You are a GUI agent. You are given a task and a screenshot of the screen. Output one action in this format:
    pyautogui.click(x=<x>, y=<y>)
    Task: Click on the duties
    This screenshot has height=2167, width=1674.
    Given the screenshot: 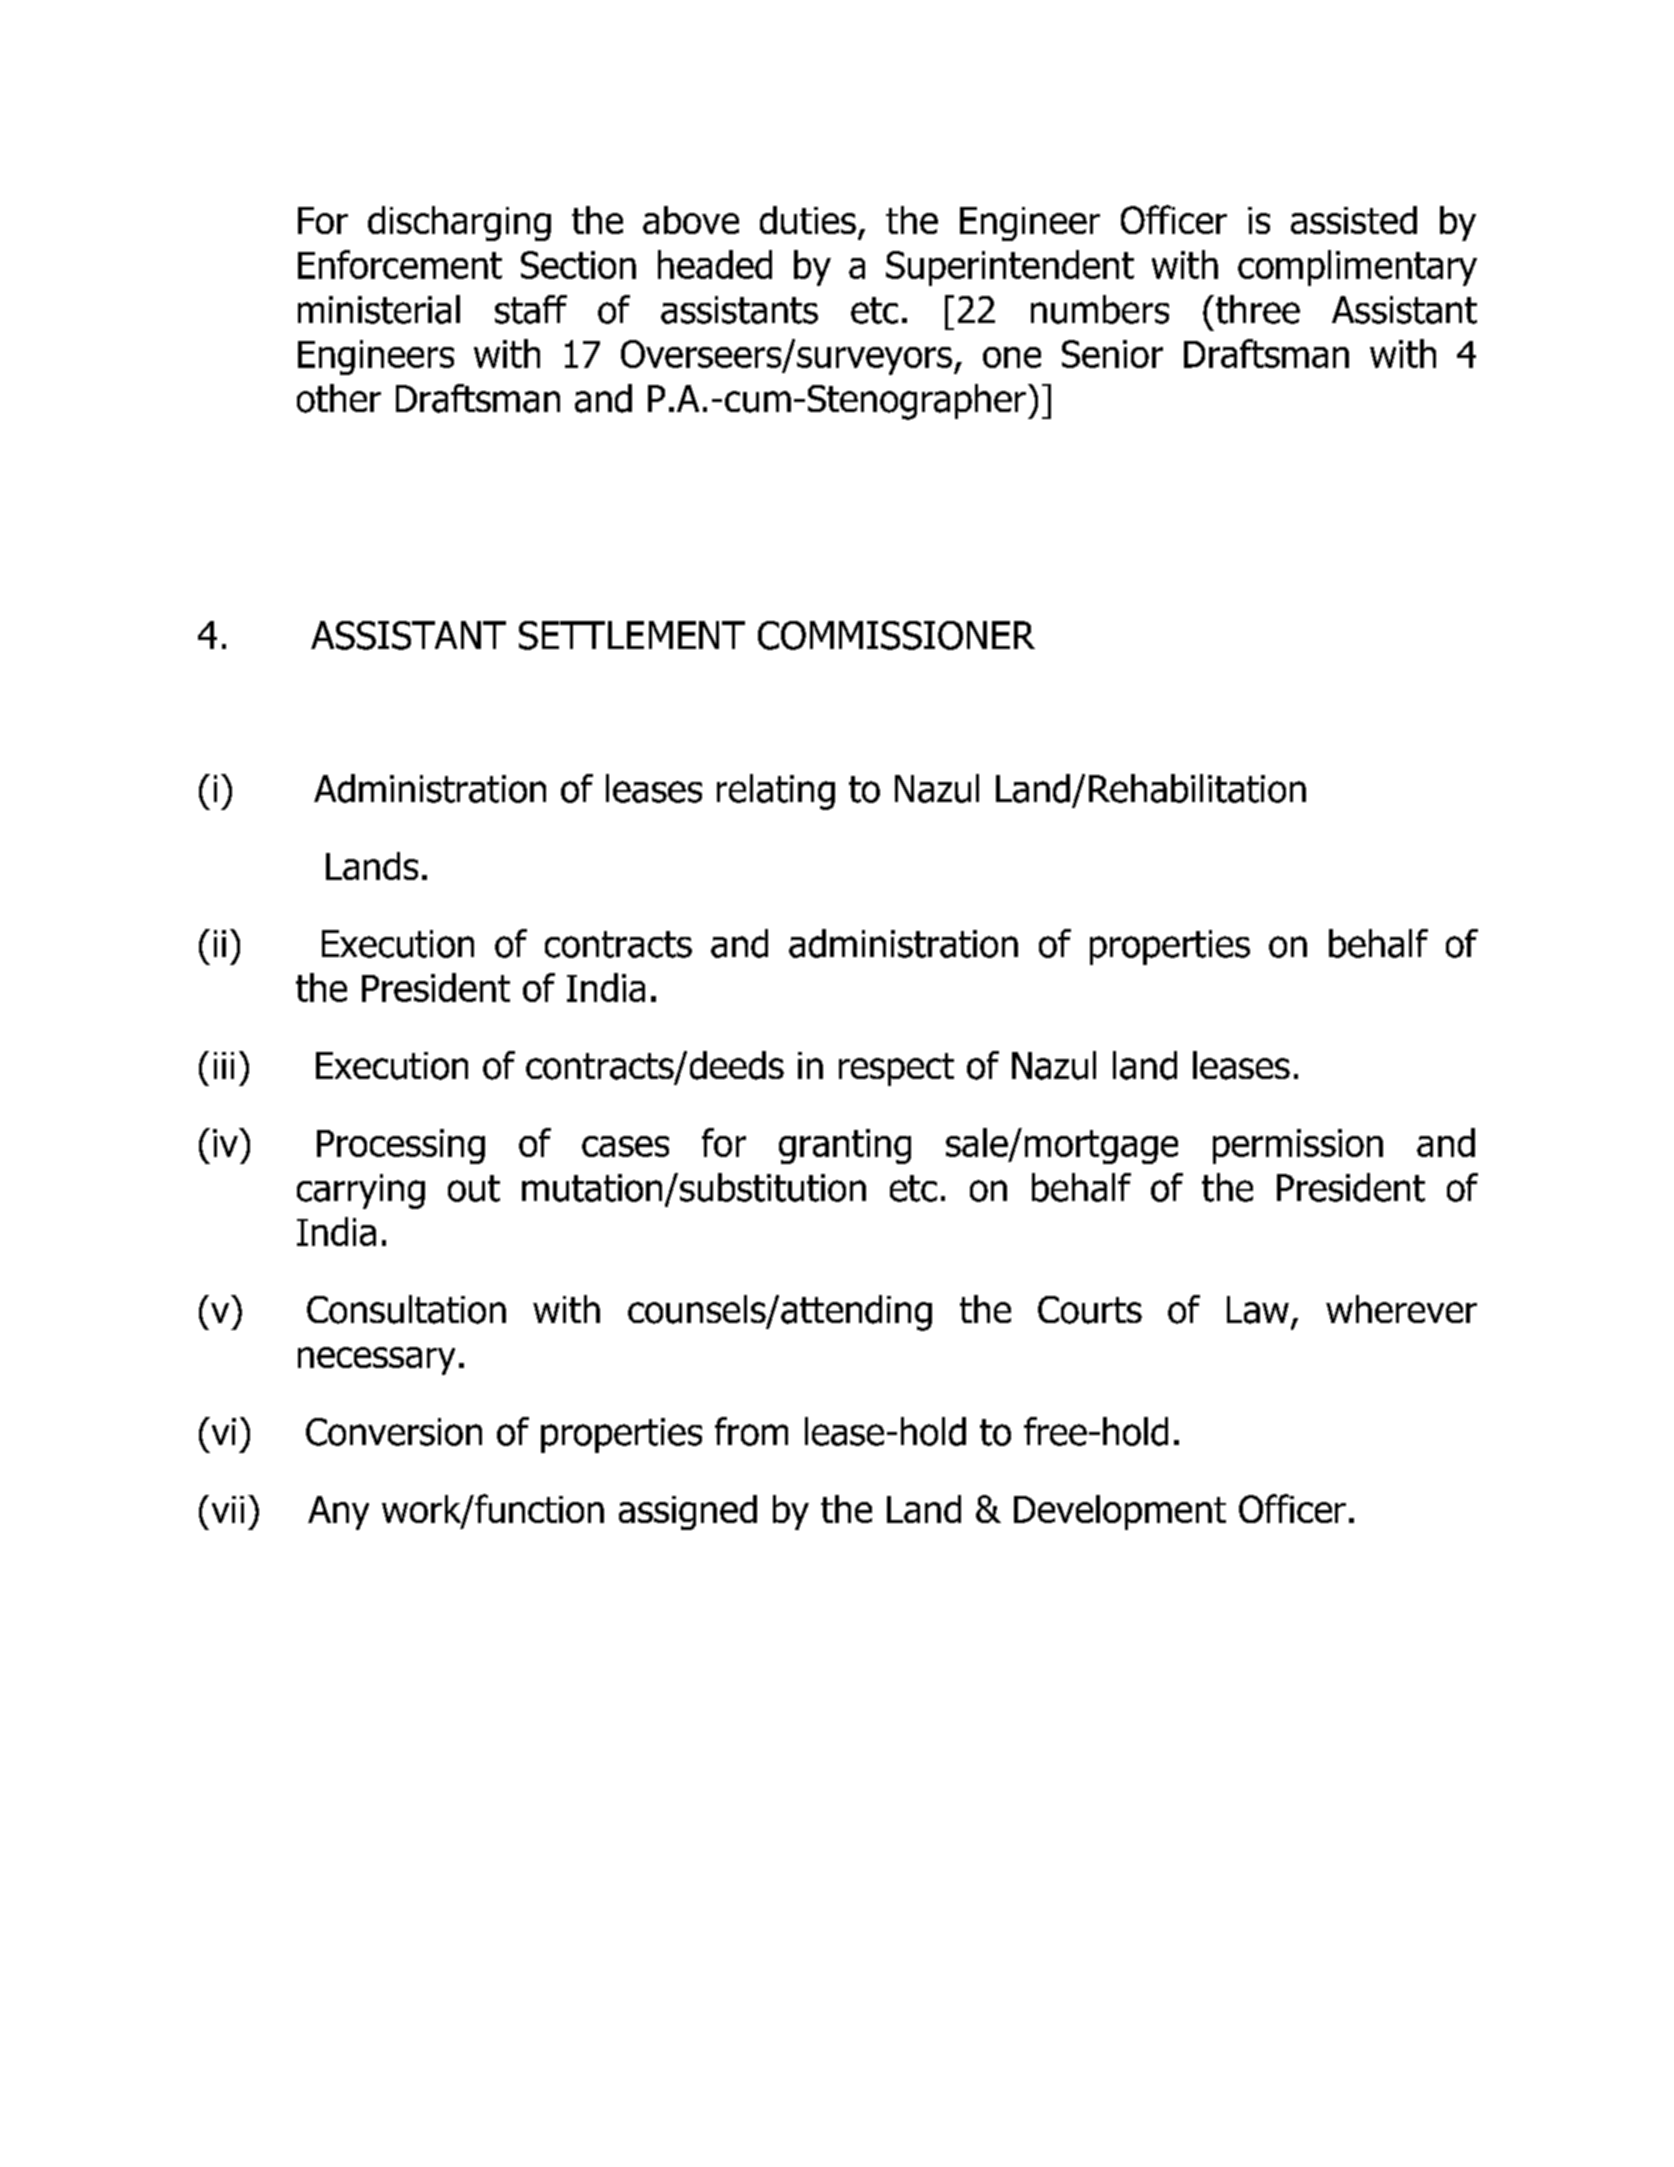 What is the action you would take?
    pyautogui.click(x=808, y=220)
